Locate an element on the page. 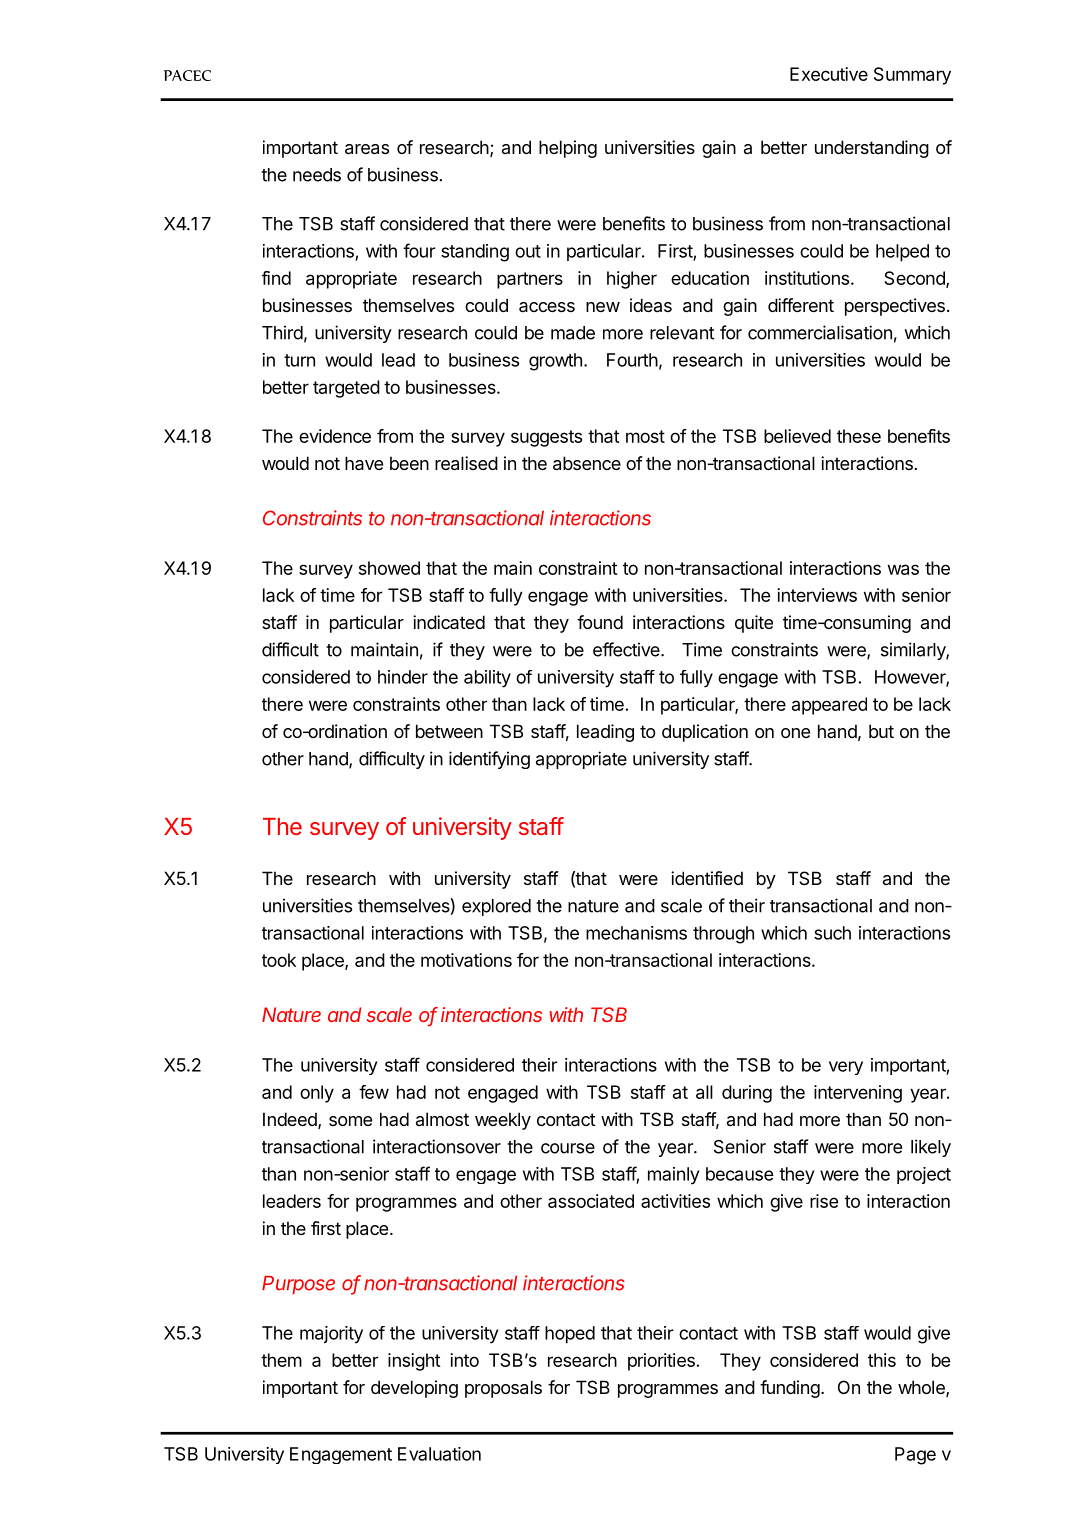 This image has height=1529, width=1081. developing is located at coordinates (414, 1389).
